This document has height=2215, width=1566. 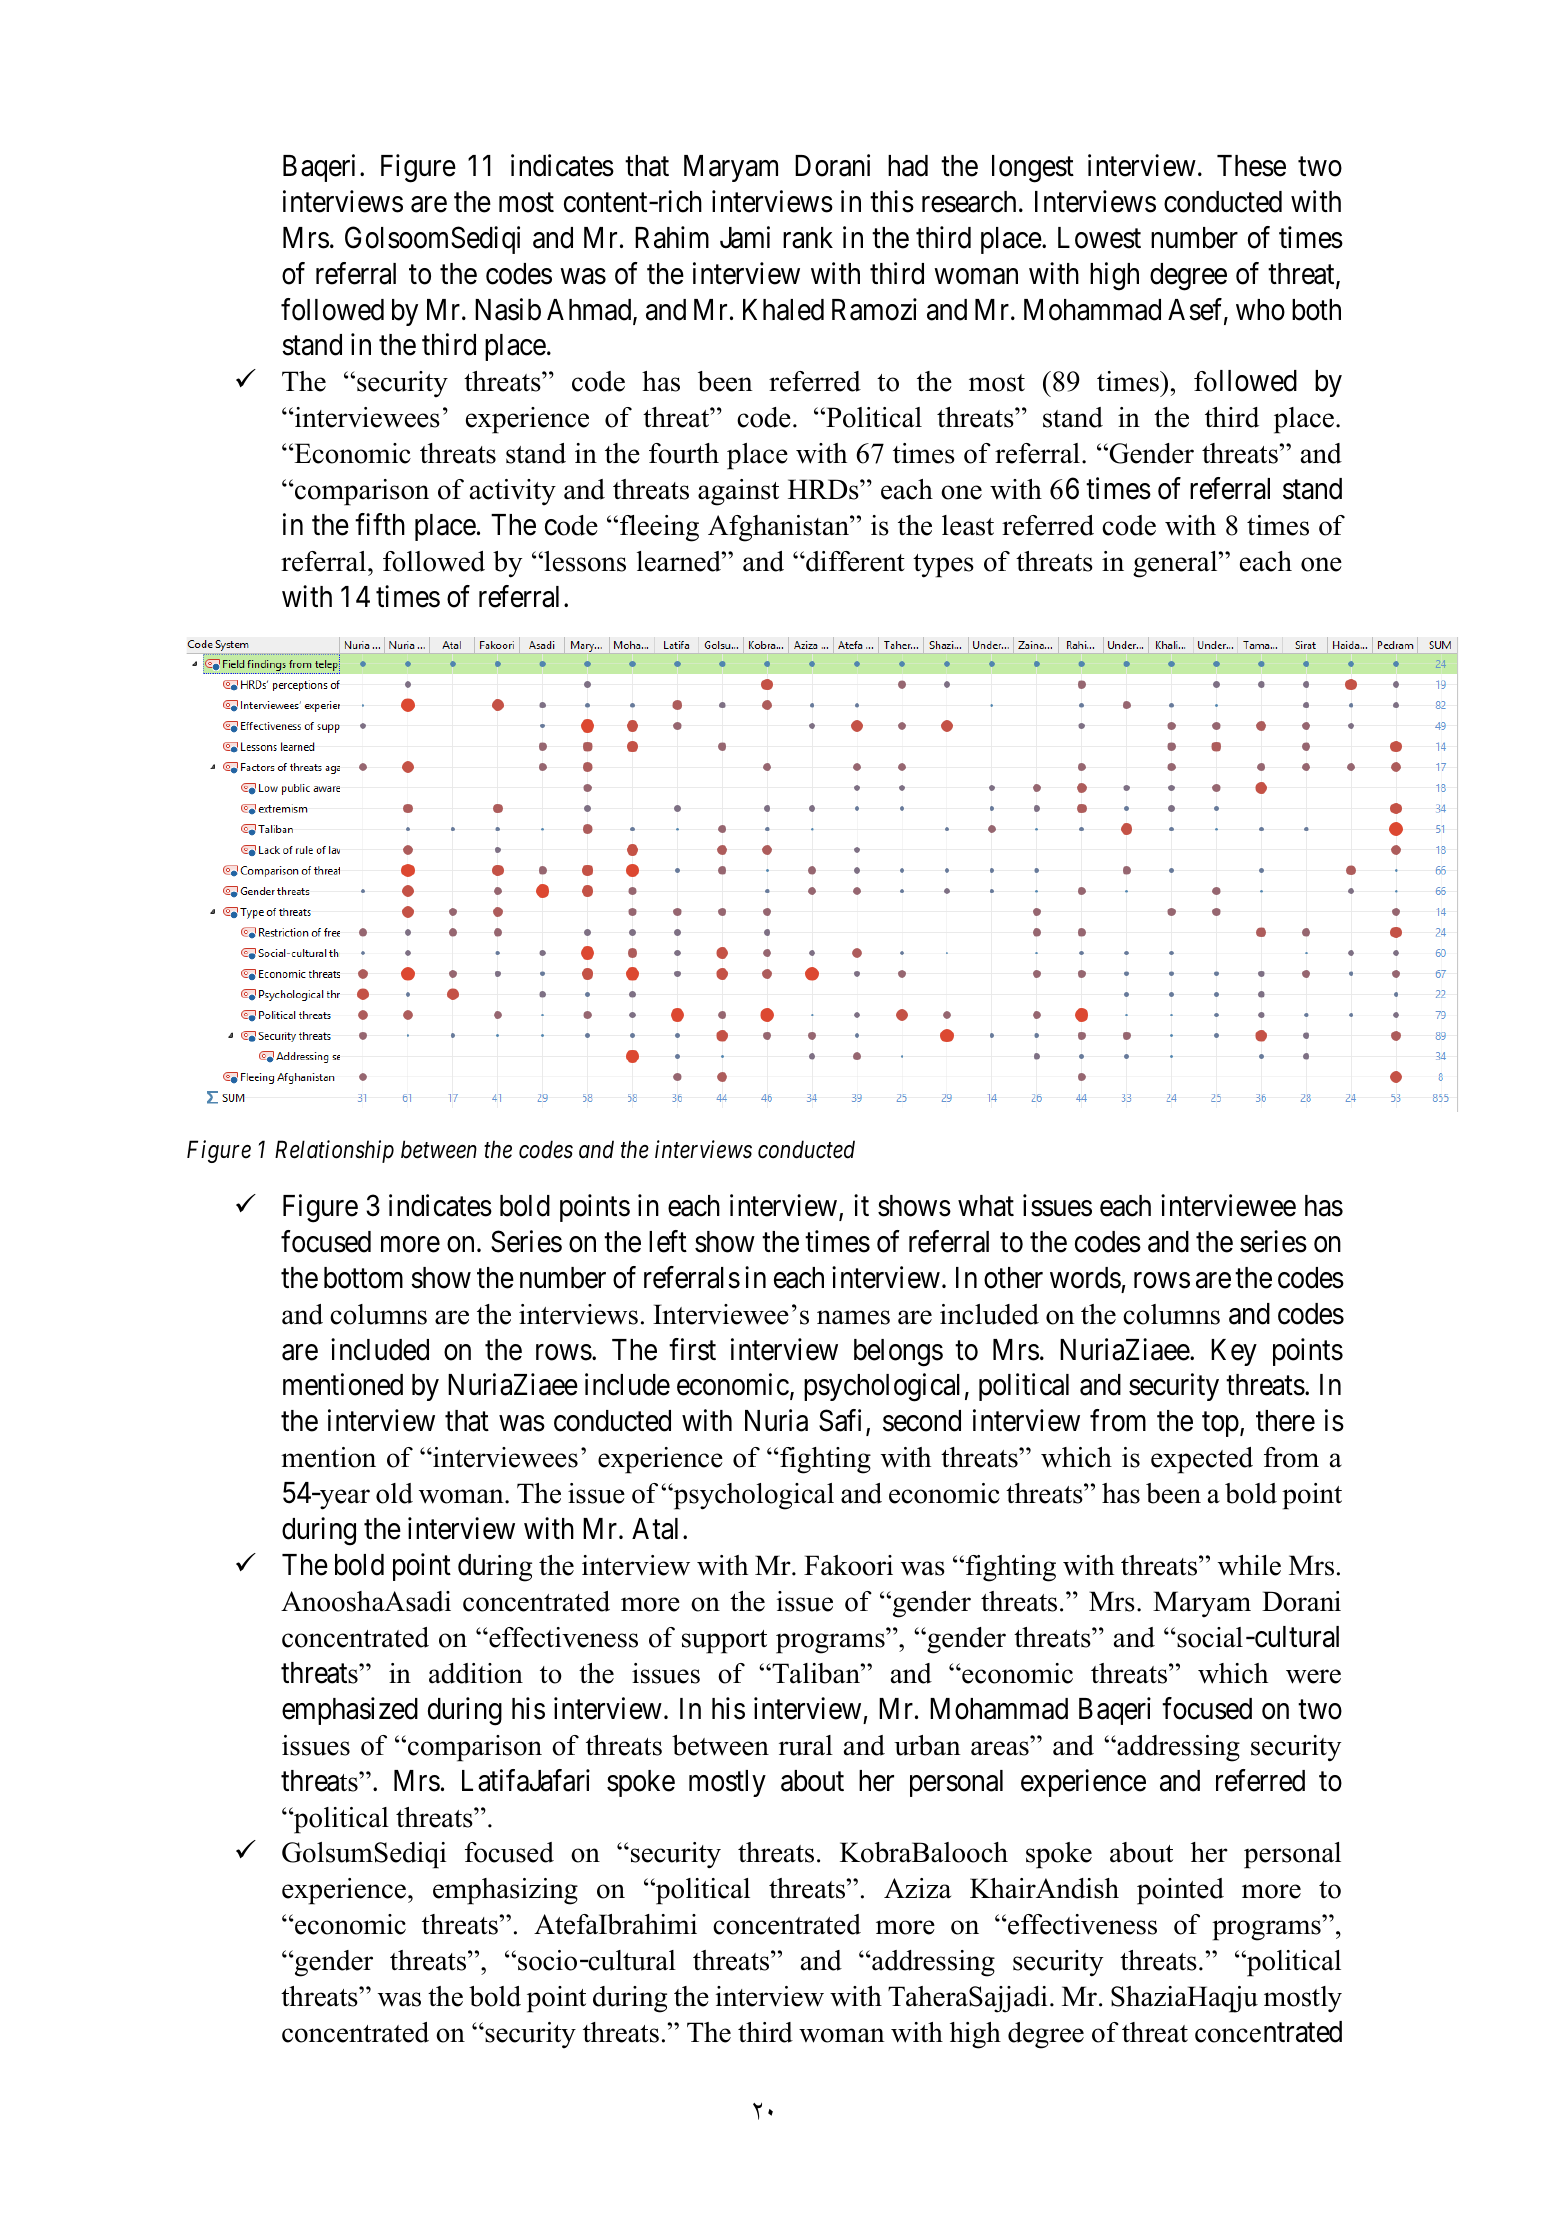 I want to click on Ahmad, so click(x=590, y=311).
